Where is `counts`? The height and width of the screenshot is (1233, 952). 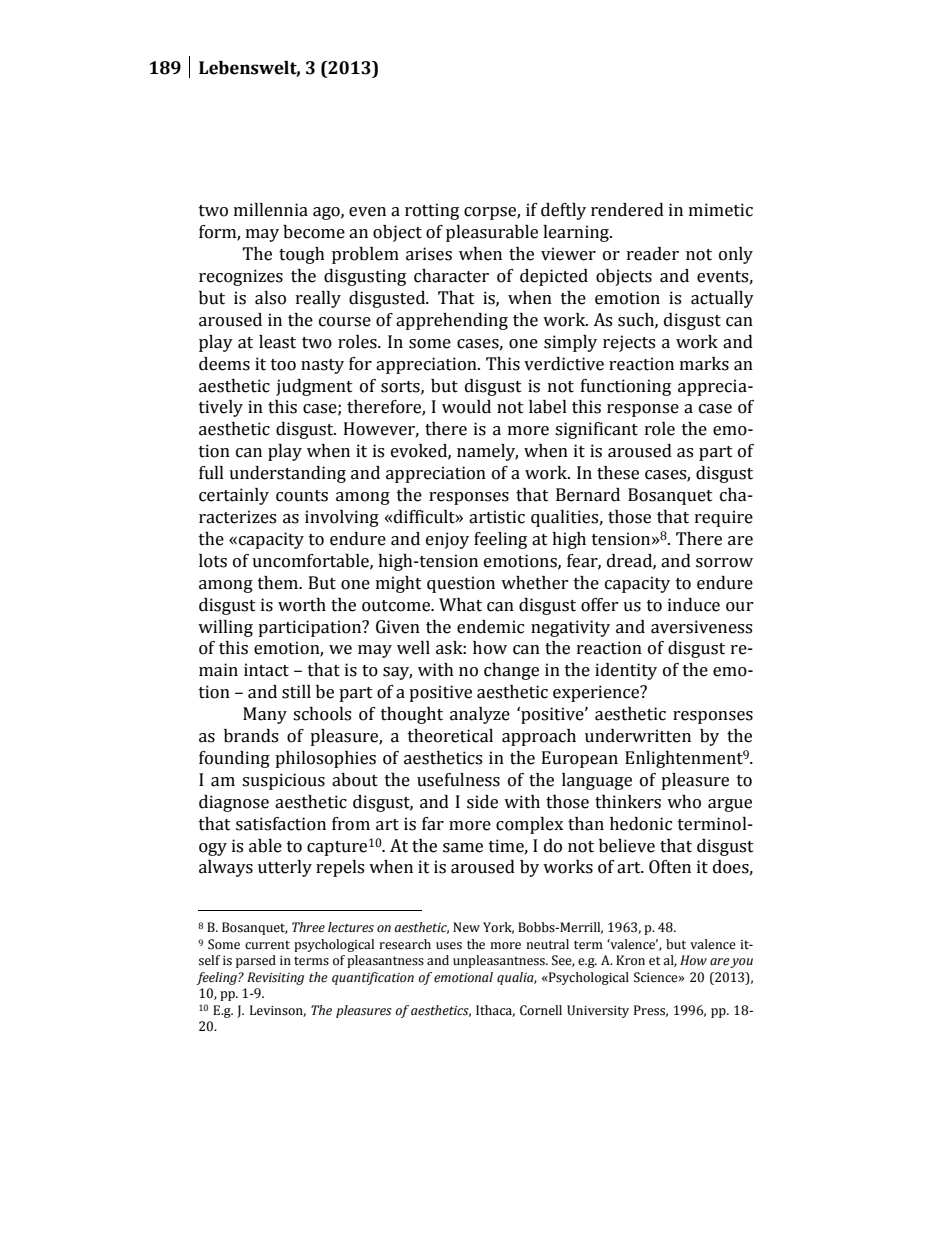
counts is located at coordinates (302, 496).
